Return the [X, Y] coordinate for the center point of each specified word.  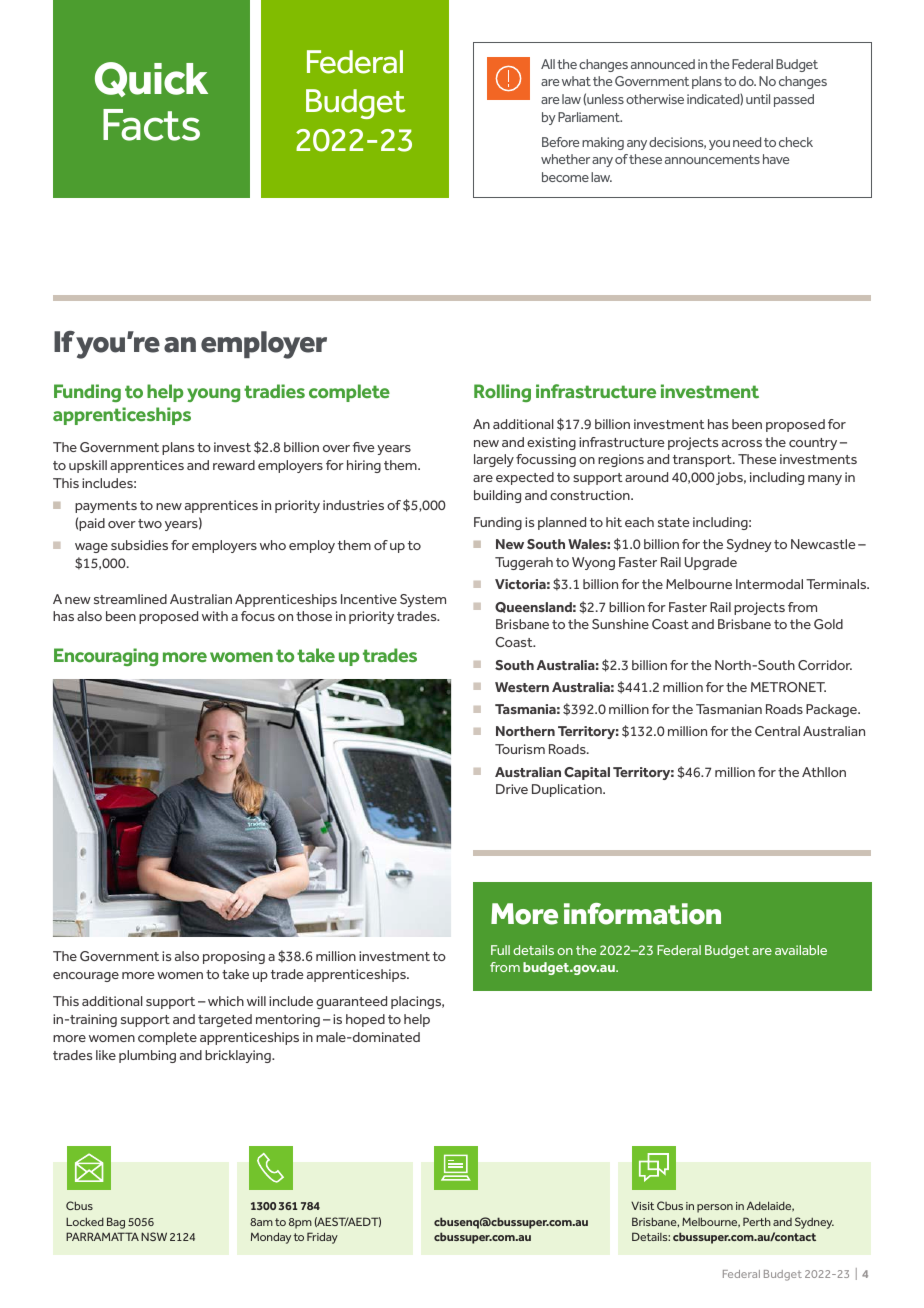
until [758, 99]
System [423, 600]
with [215, 616]
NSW [154, 1236]
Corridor [825, 665]
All [548, 64]
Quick [151, 79]
